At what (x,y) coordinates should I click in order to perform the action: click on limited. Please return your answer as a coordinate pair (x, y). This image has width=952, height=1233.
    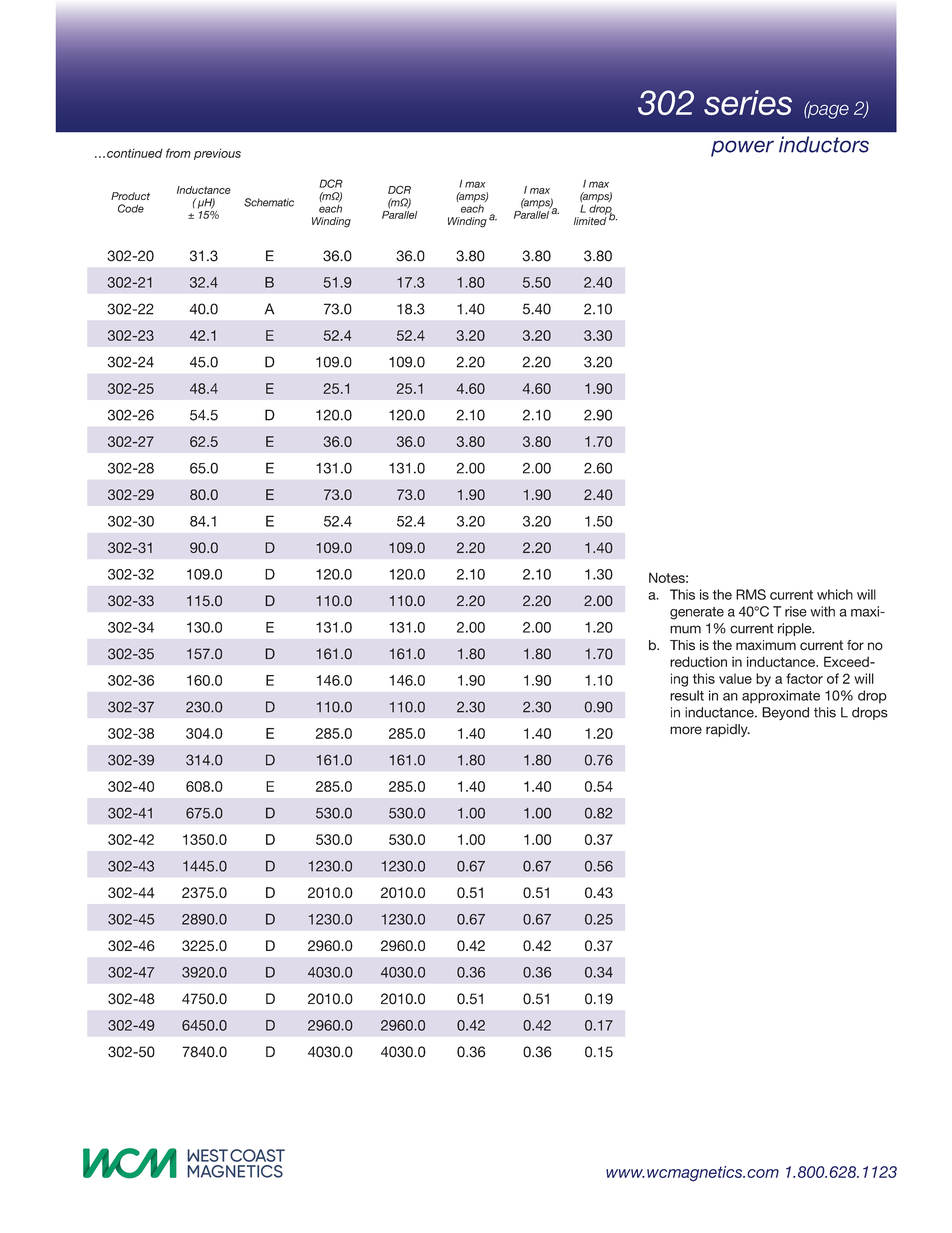
    Looking at the image, I should click on (590, 221).
